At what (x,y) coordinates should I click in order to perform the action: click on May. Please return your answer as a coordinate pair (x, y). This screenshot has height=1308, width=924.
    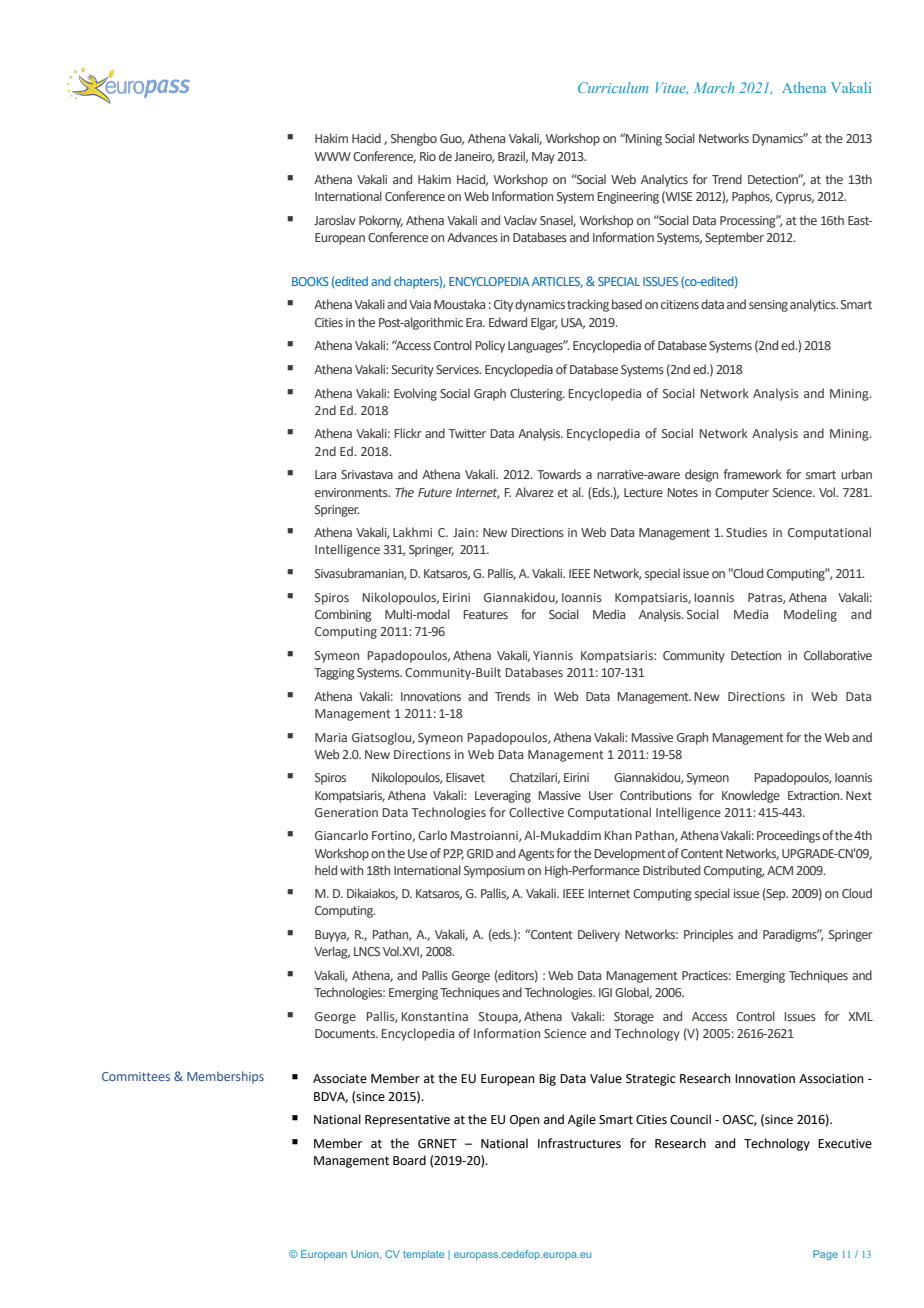
    Looking at the image, I should click on (543, 158).
